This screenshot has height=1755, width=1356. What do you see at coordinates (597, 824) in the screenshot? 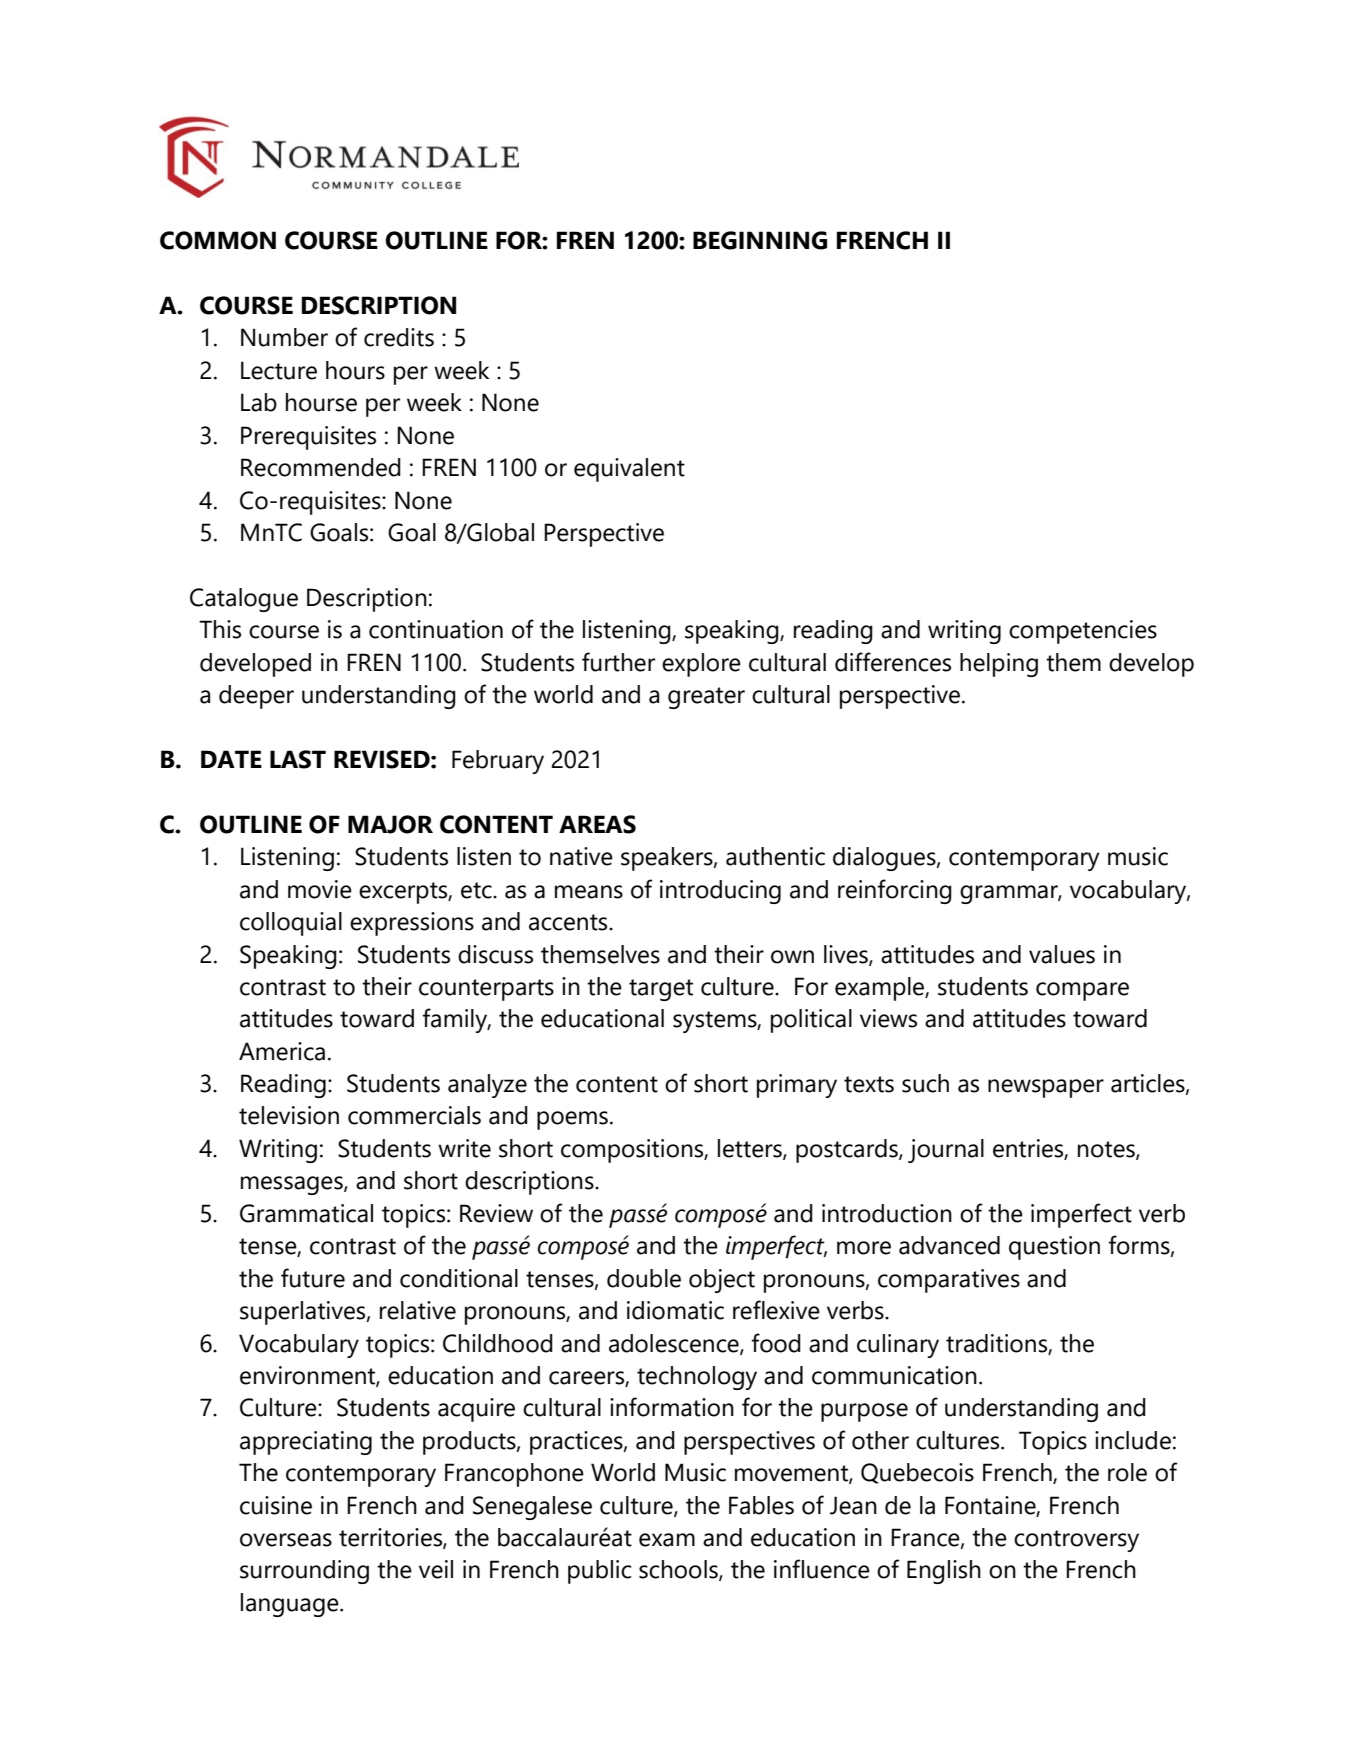
I see `AREAS` at bounding box center [597, 824].
